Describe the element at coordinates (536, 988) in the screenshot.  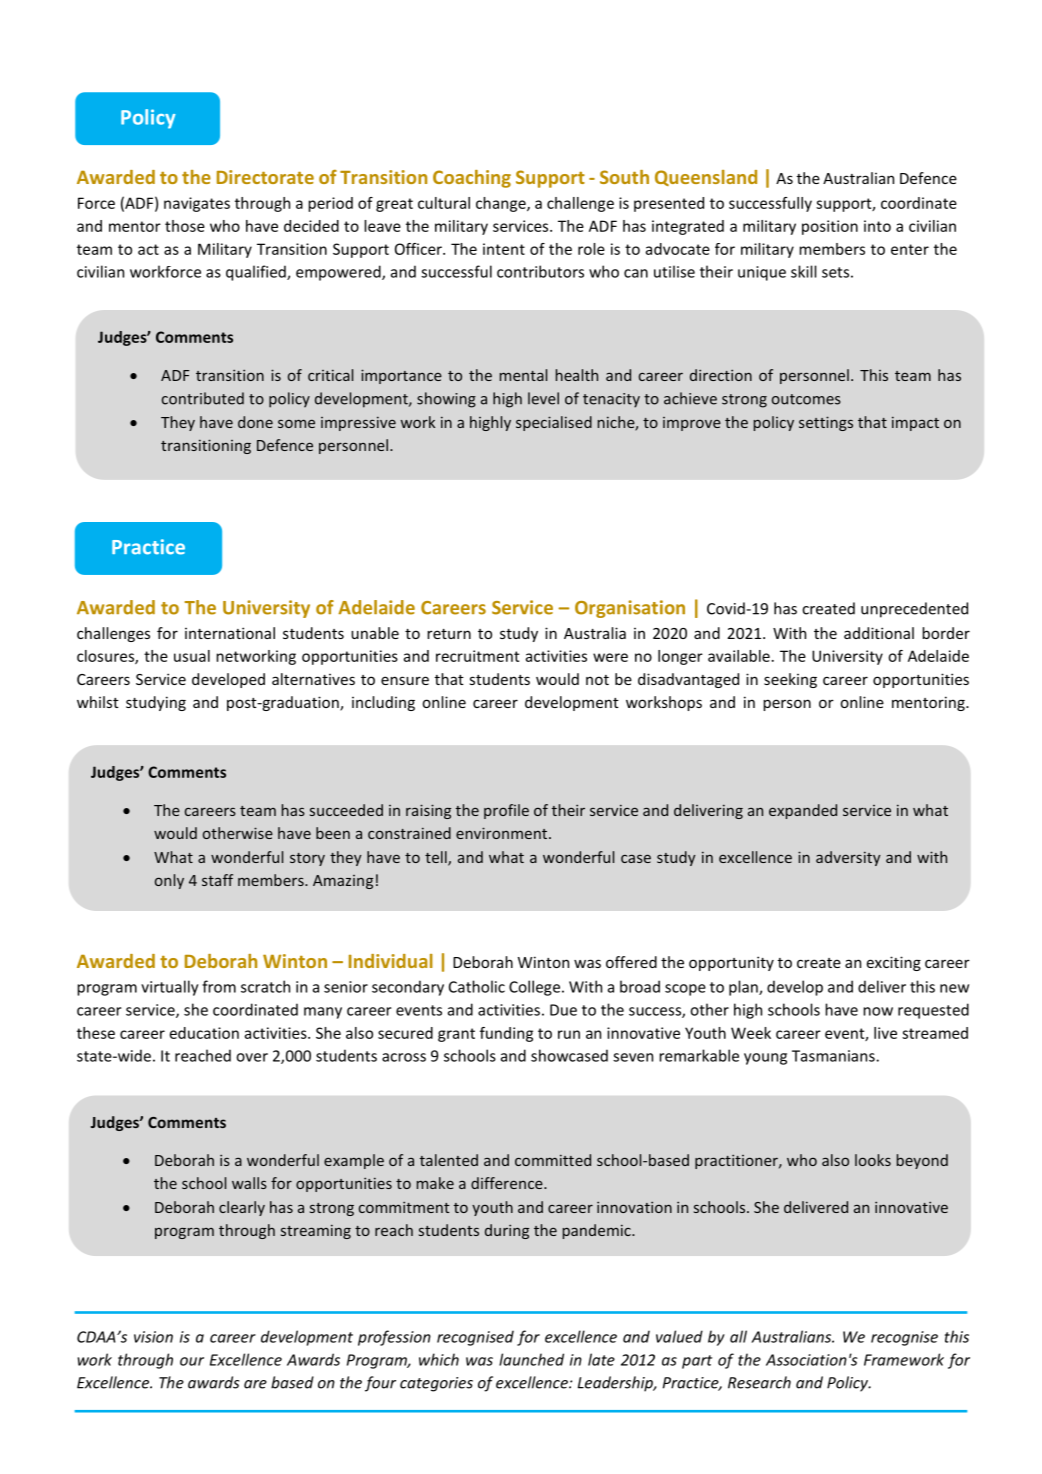
I see `College` at that location.
